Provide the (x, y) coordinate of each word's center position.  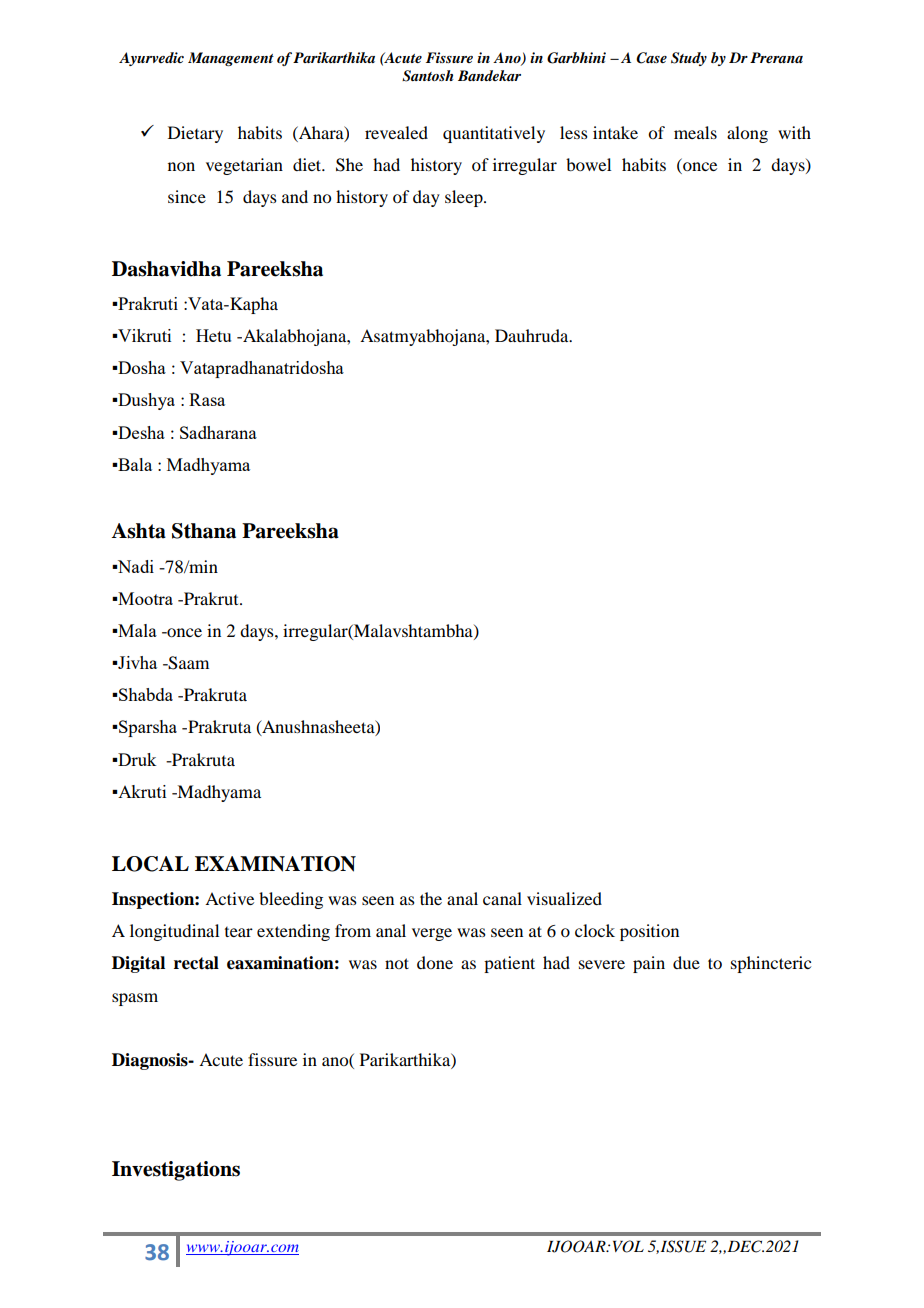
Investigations (176, 1171)
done (435, 962)
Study (689, 59)
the (431, 898)
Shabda (146, 694)
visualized (564, 898)
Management (231, 59)
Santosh (427, 76)
